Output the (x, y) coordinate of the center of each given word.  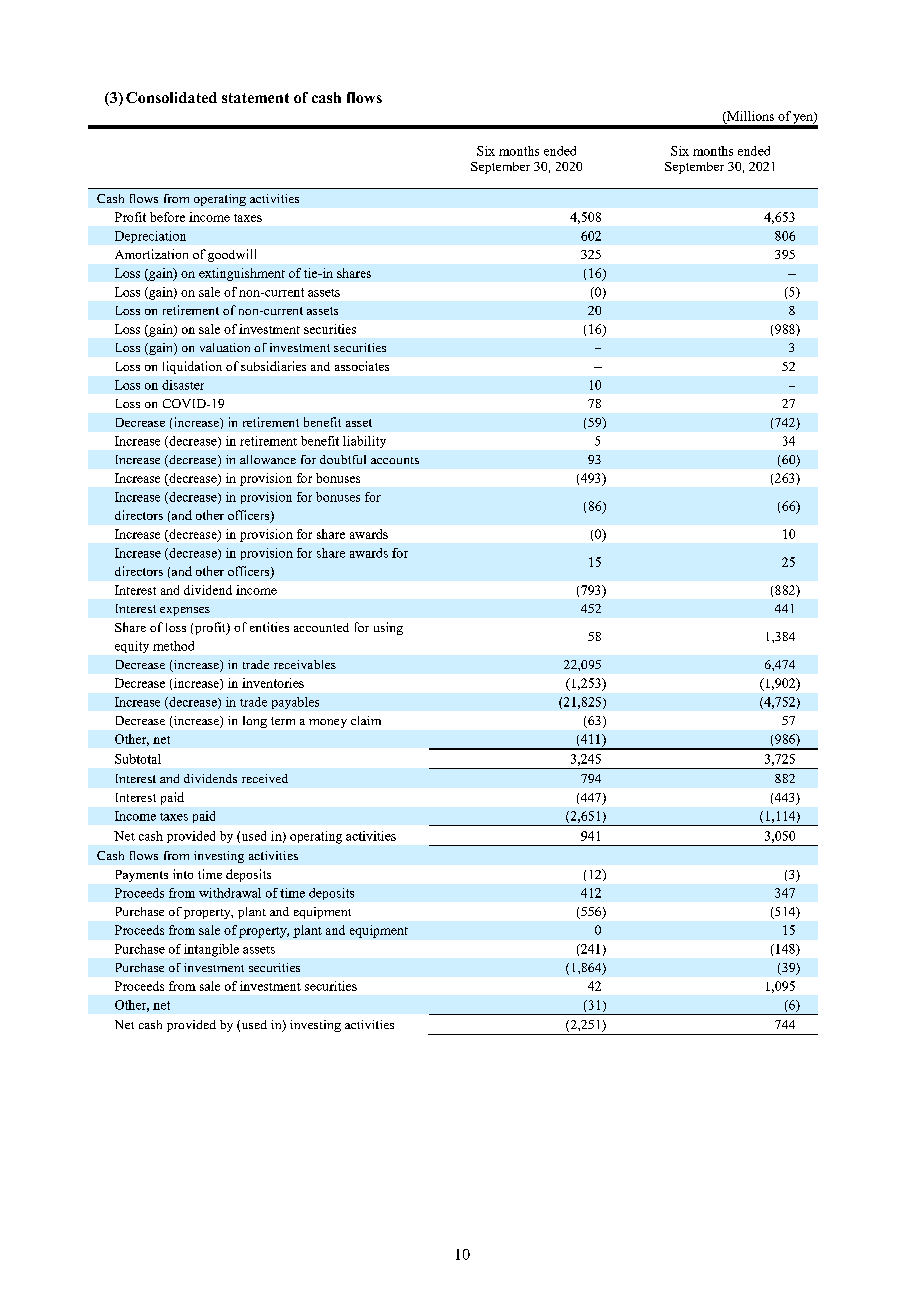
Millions (749, 116)
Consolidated (171, 97)
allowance (268, 459)
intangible (211, 950)
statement (255, 98)
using (388, 628)
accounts (395, 460)
